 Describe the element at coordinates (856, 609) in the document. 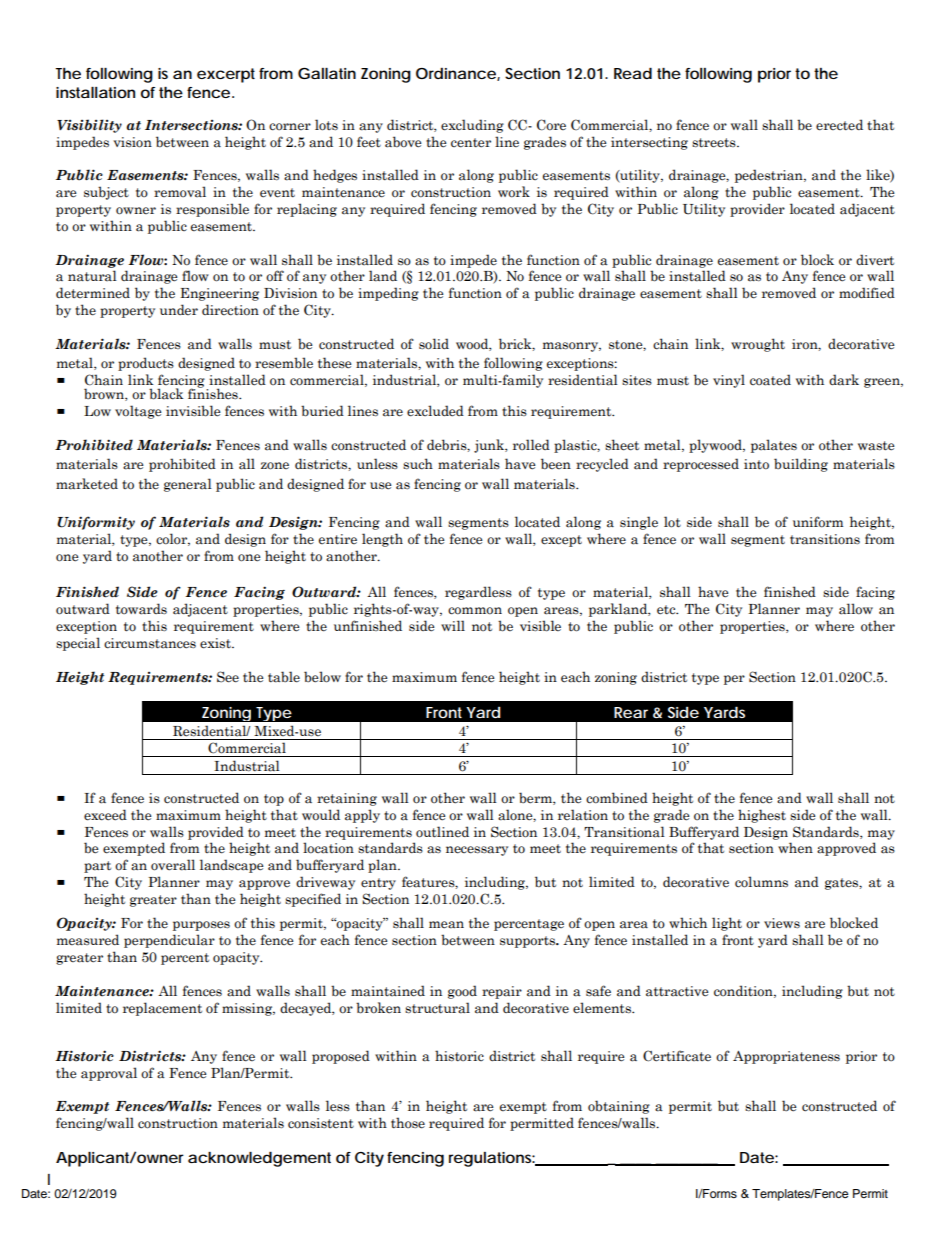

I see `allow` at that location.
